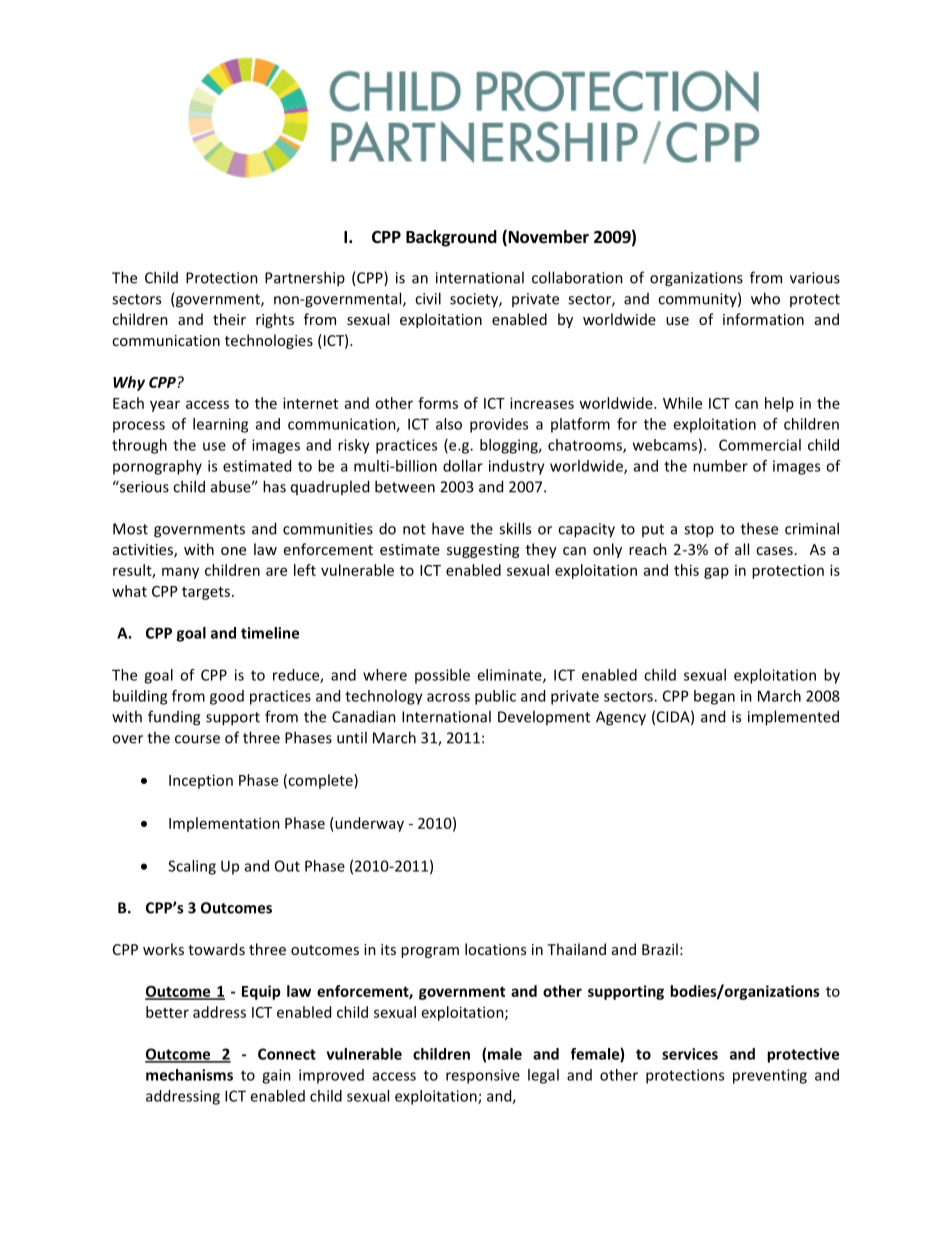 This page has width=952, height=1233. What do you see at coordinates (720, 466) in the page?
I see `number` at bounding box center [720, 466].
